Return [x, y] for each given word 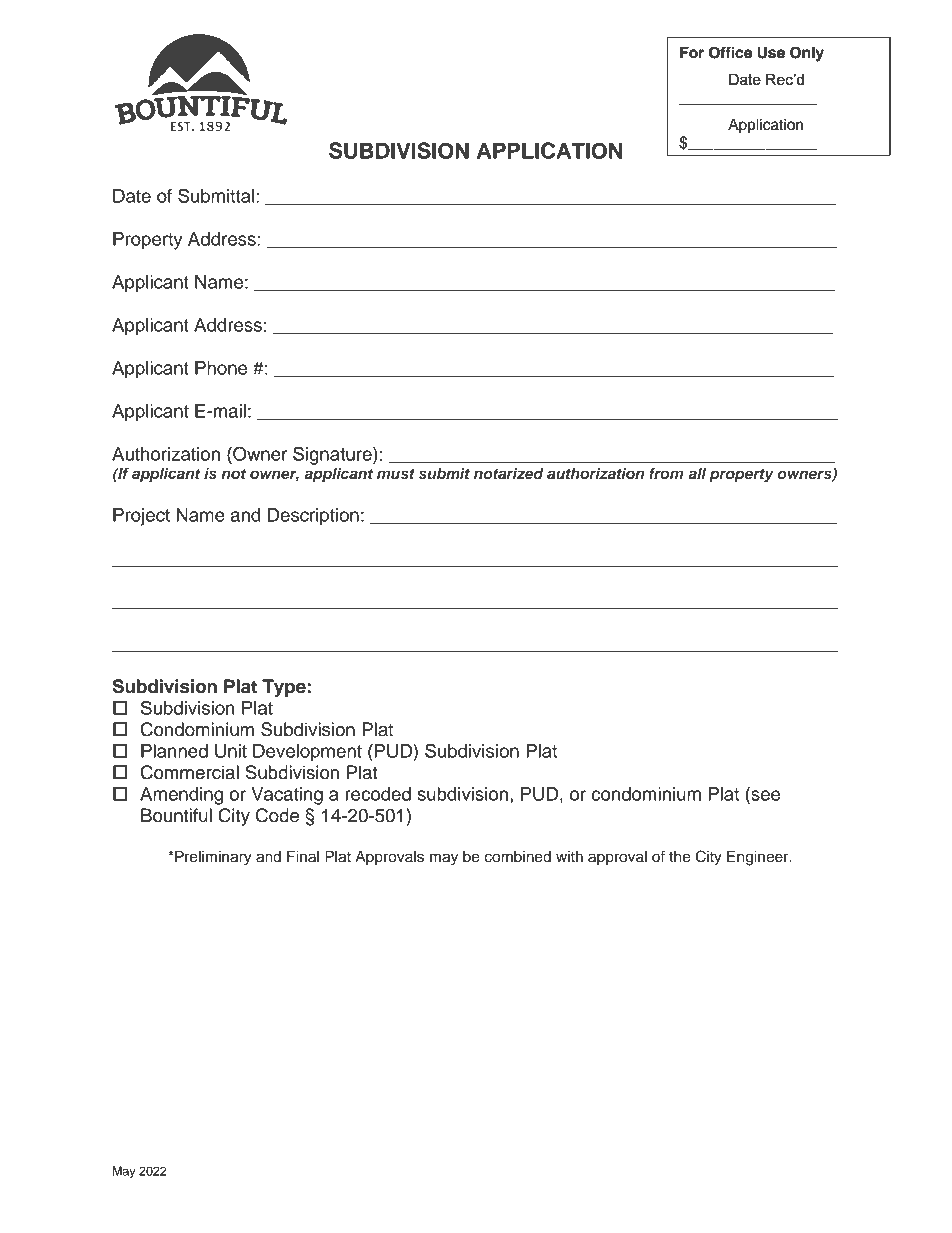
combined [517, 857]
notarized [509, 473]
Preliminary [212, 858]
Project [141, 517]
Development [307, 753]
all [697, 473]
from [666, 473]
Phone [221, 368]
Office [730, 52]
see [764, 795]
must [396, 474]
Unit [231, 751]
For [692, 52]
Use [771, 53]
